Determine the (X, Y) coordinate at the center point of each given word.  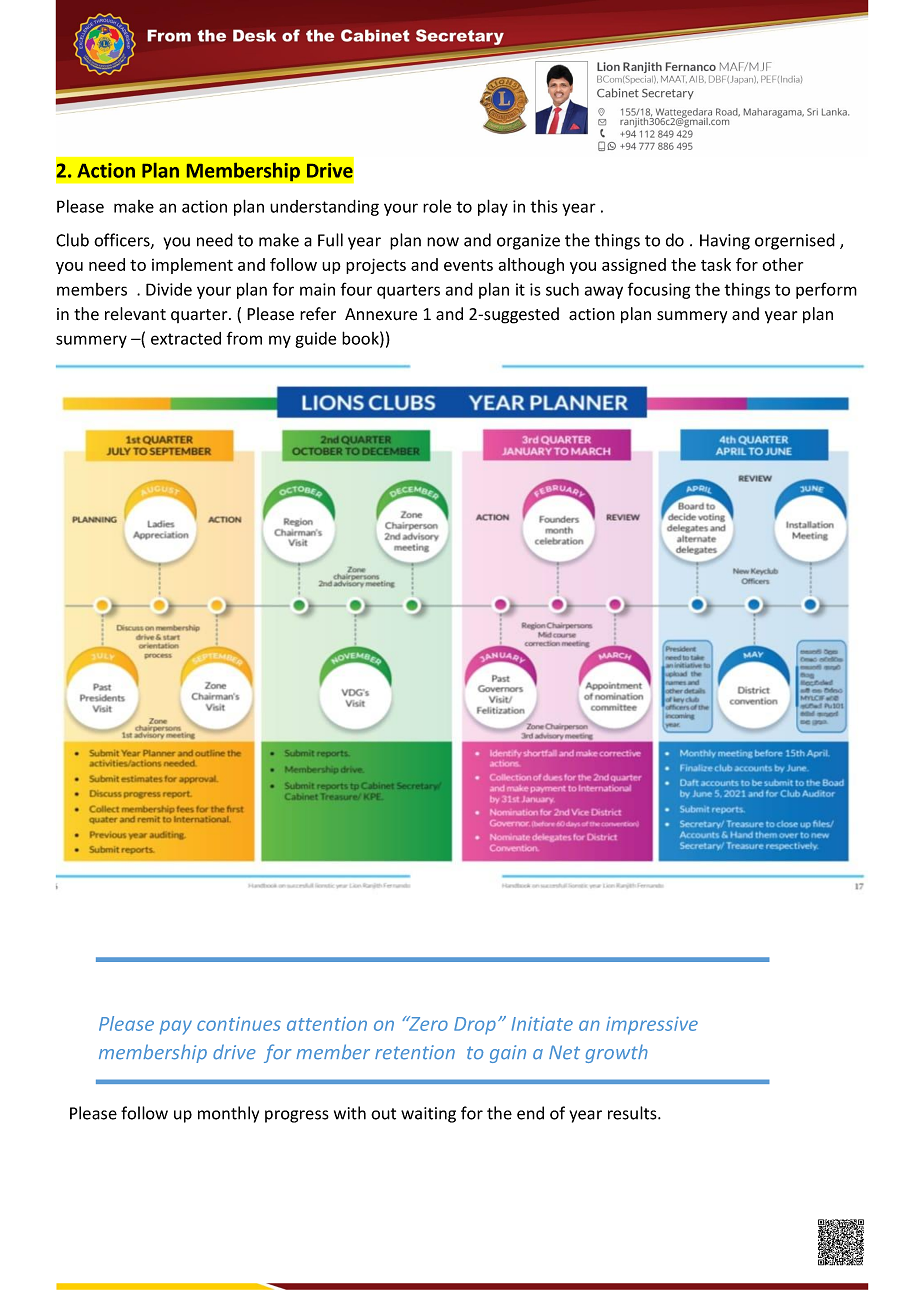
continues (239, 1024)
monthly (228, 1114)
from (244, 338)
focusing (659, 290)
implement (192, 266)
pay (176, 1027)
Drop (475, 1026)
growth (617, 1053)
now (443, 242)
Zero (427, 1023)
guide (315, 340)
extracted (186, 338)
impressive (652, 1026)
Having (725, 242)
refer (318, 314)
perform (826, 290)
